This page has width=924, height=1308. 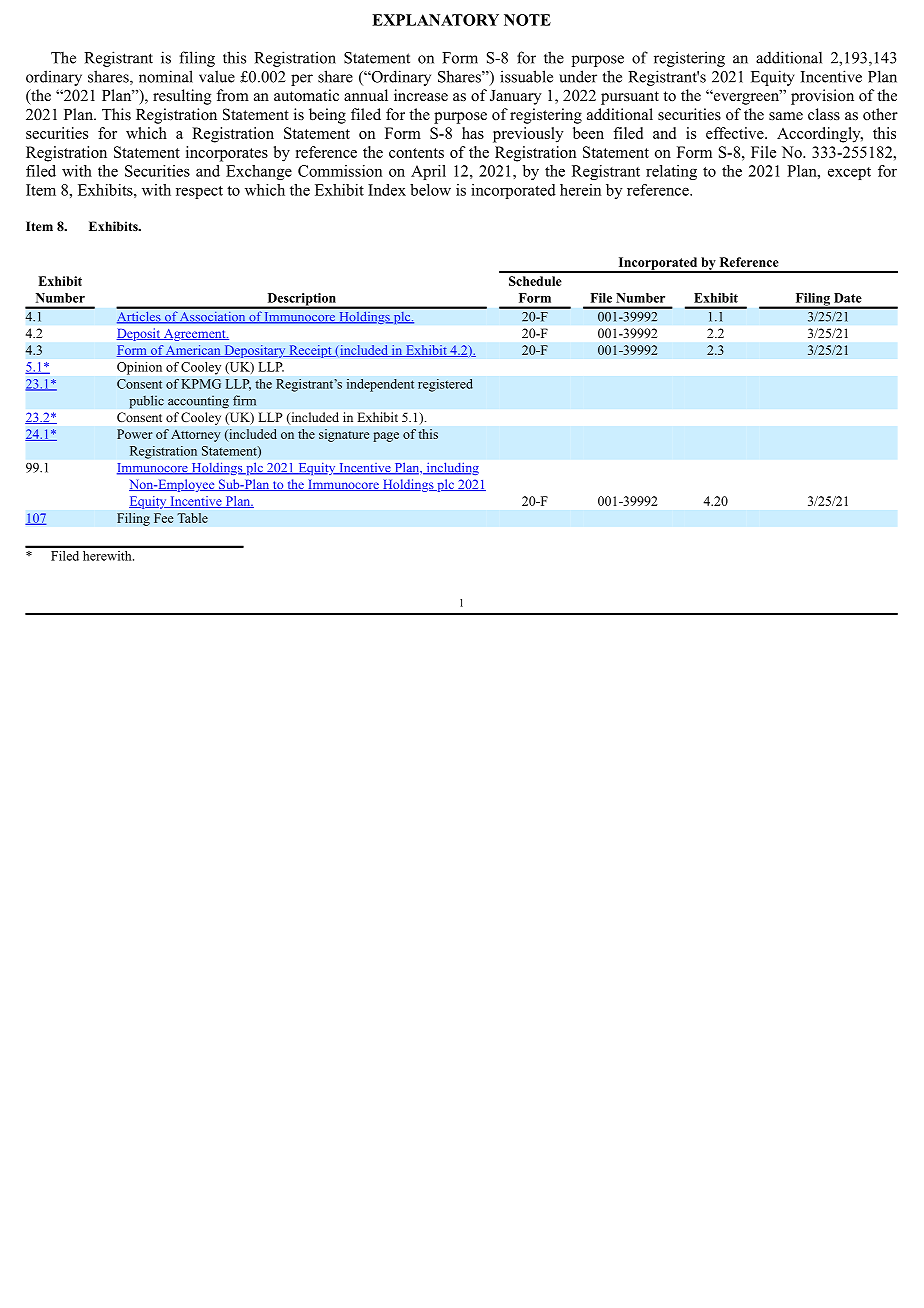 What do you see at coordinates (451, 469) in the page?
I see `including` at bounding box center [451, 469].
